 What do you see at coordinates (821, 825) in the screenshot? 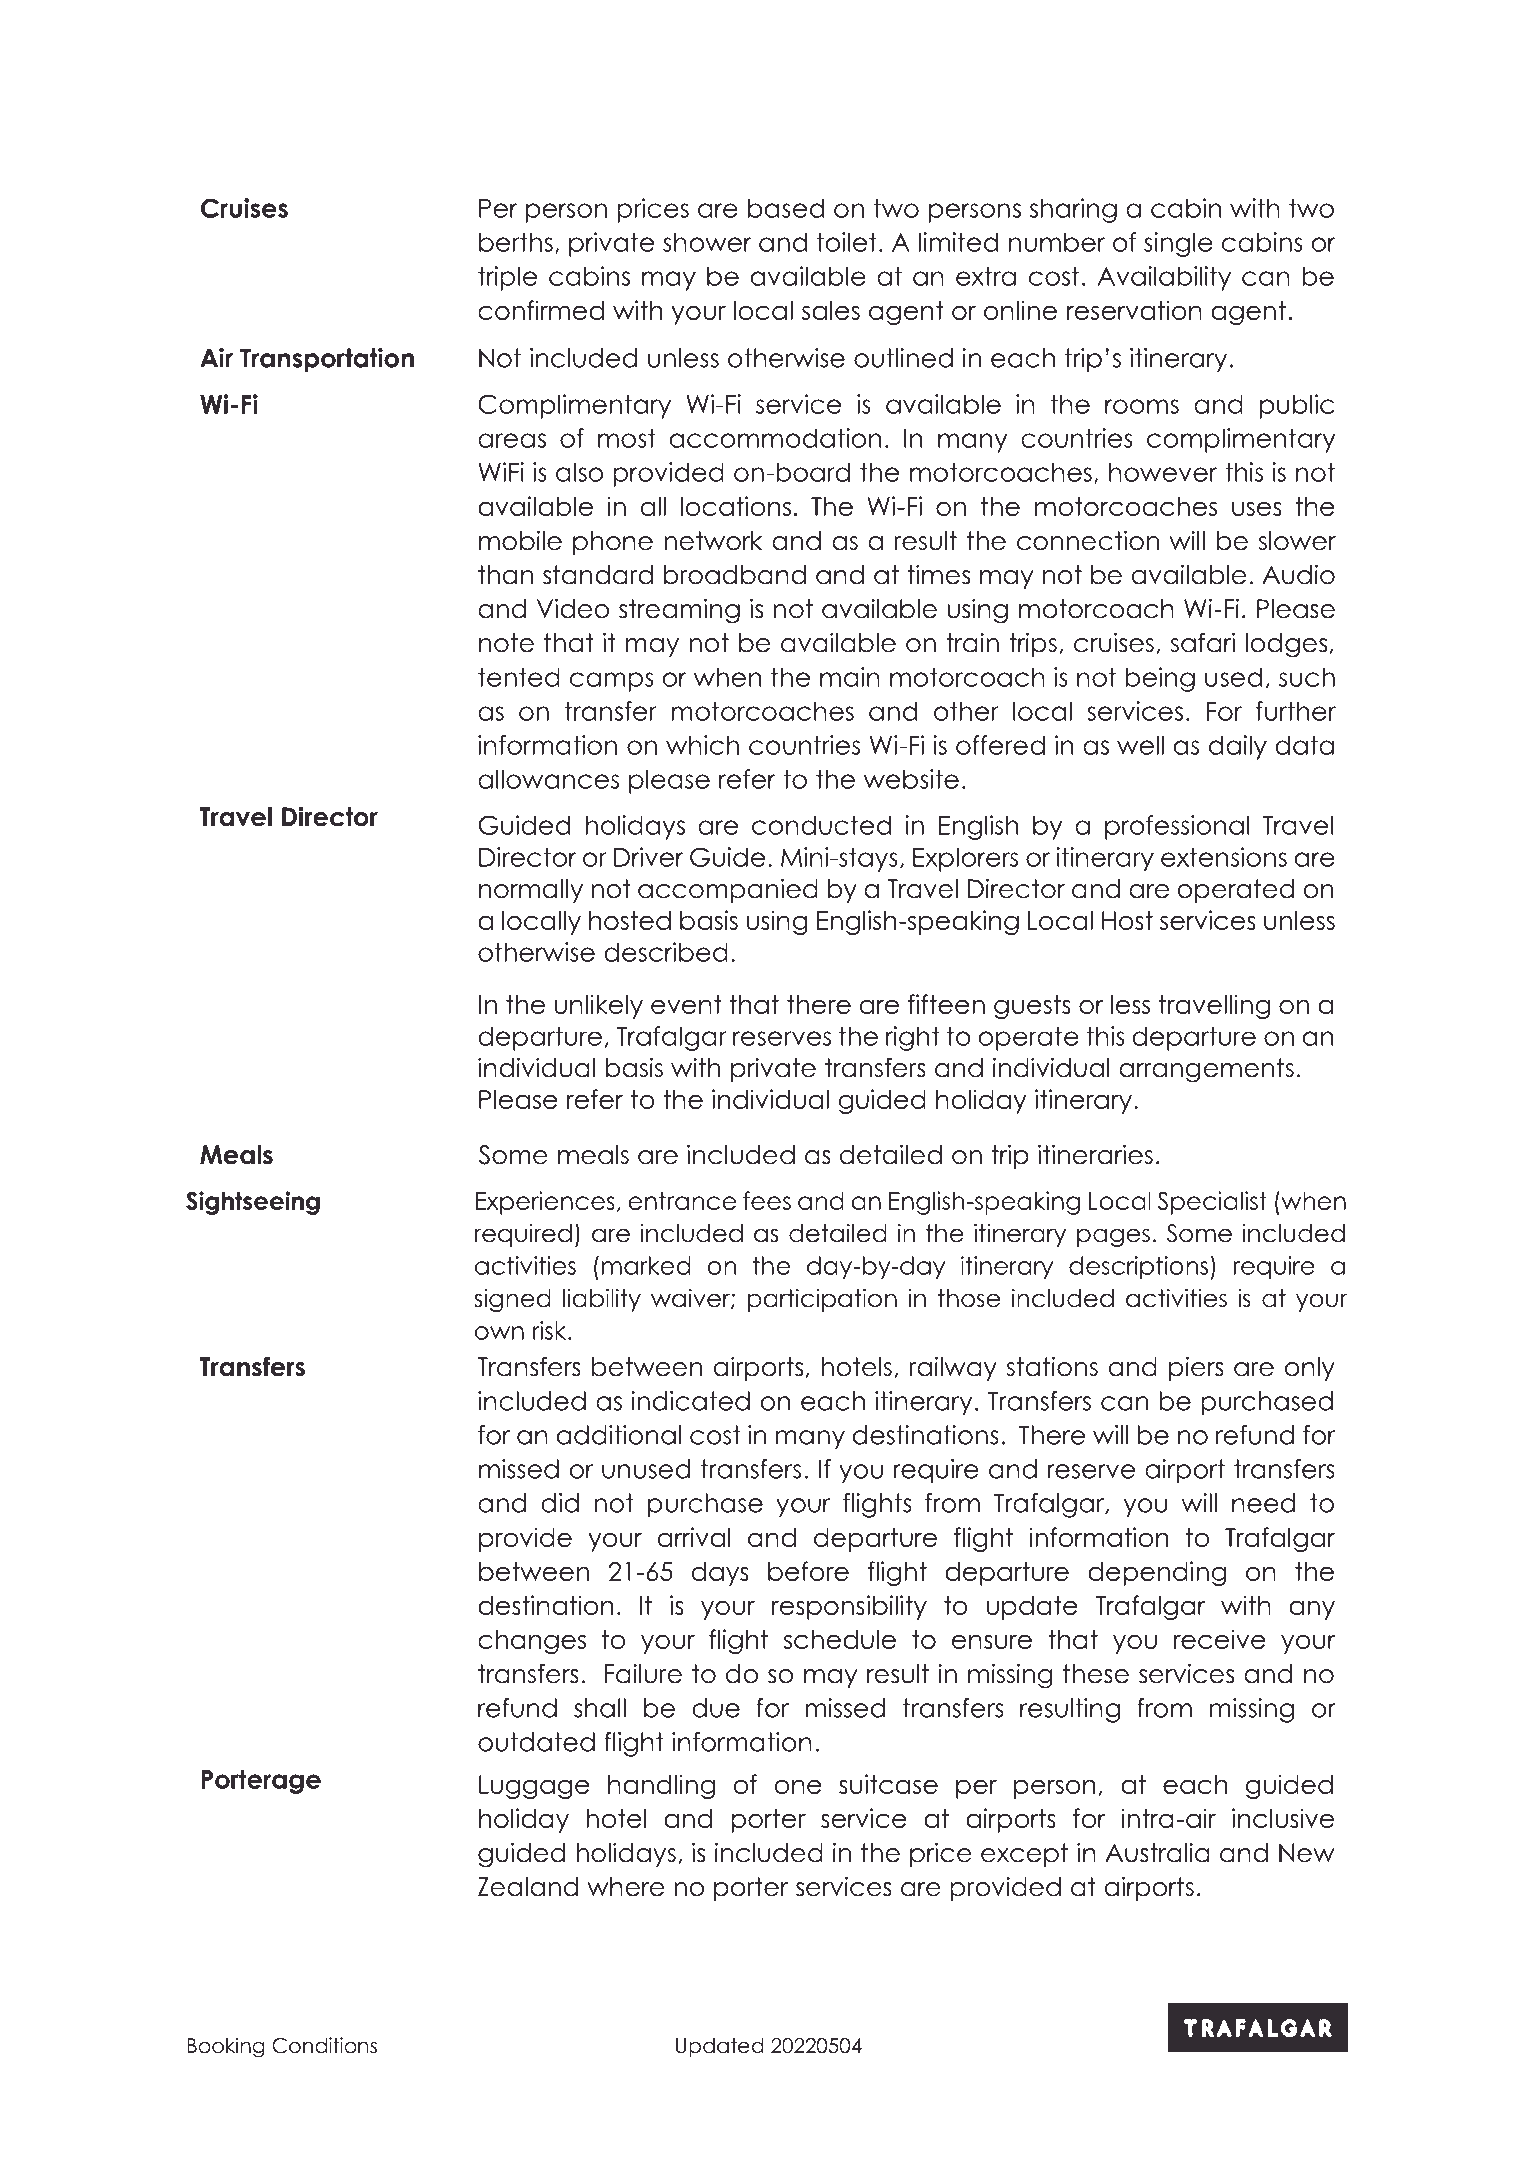
I see `conducted` at bounding box center [821, 825].
